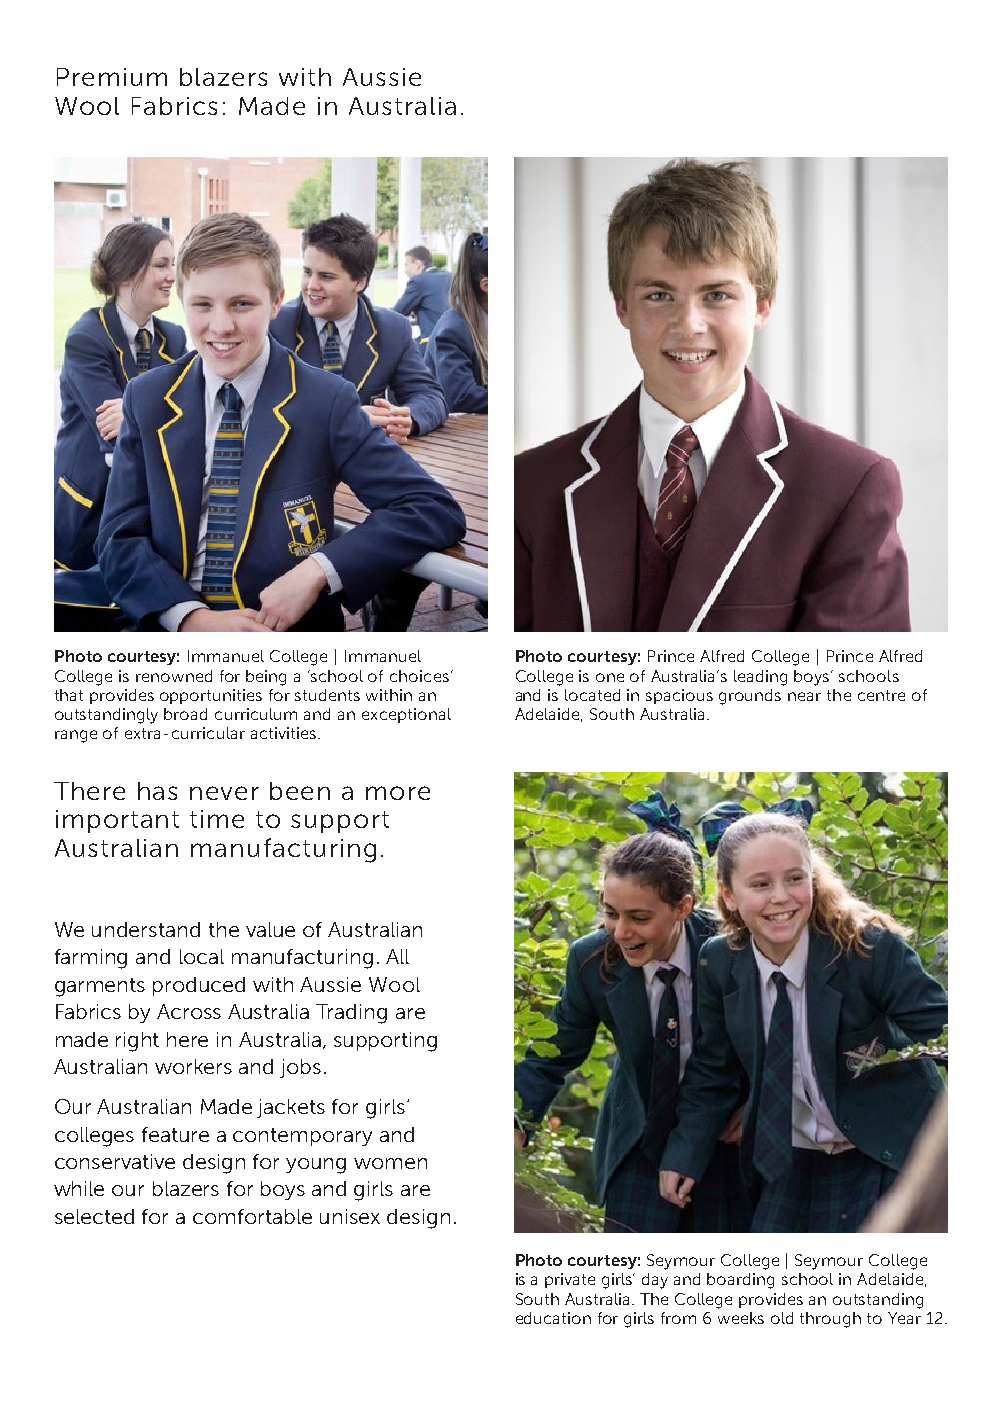  What do you see at coordinates (804, 696) in the screenshot?
I see `near` at bounding box center [804, 696].
